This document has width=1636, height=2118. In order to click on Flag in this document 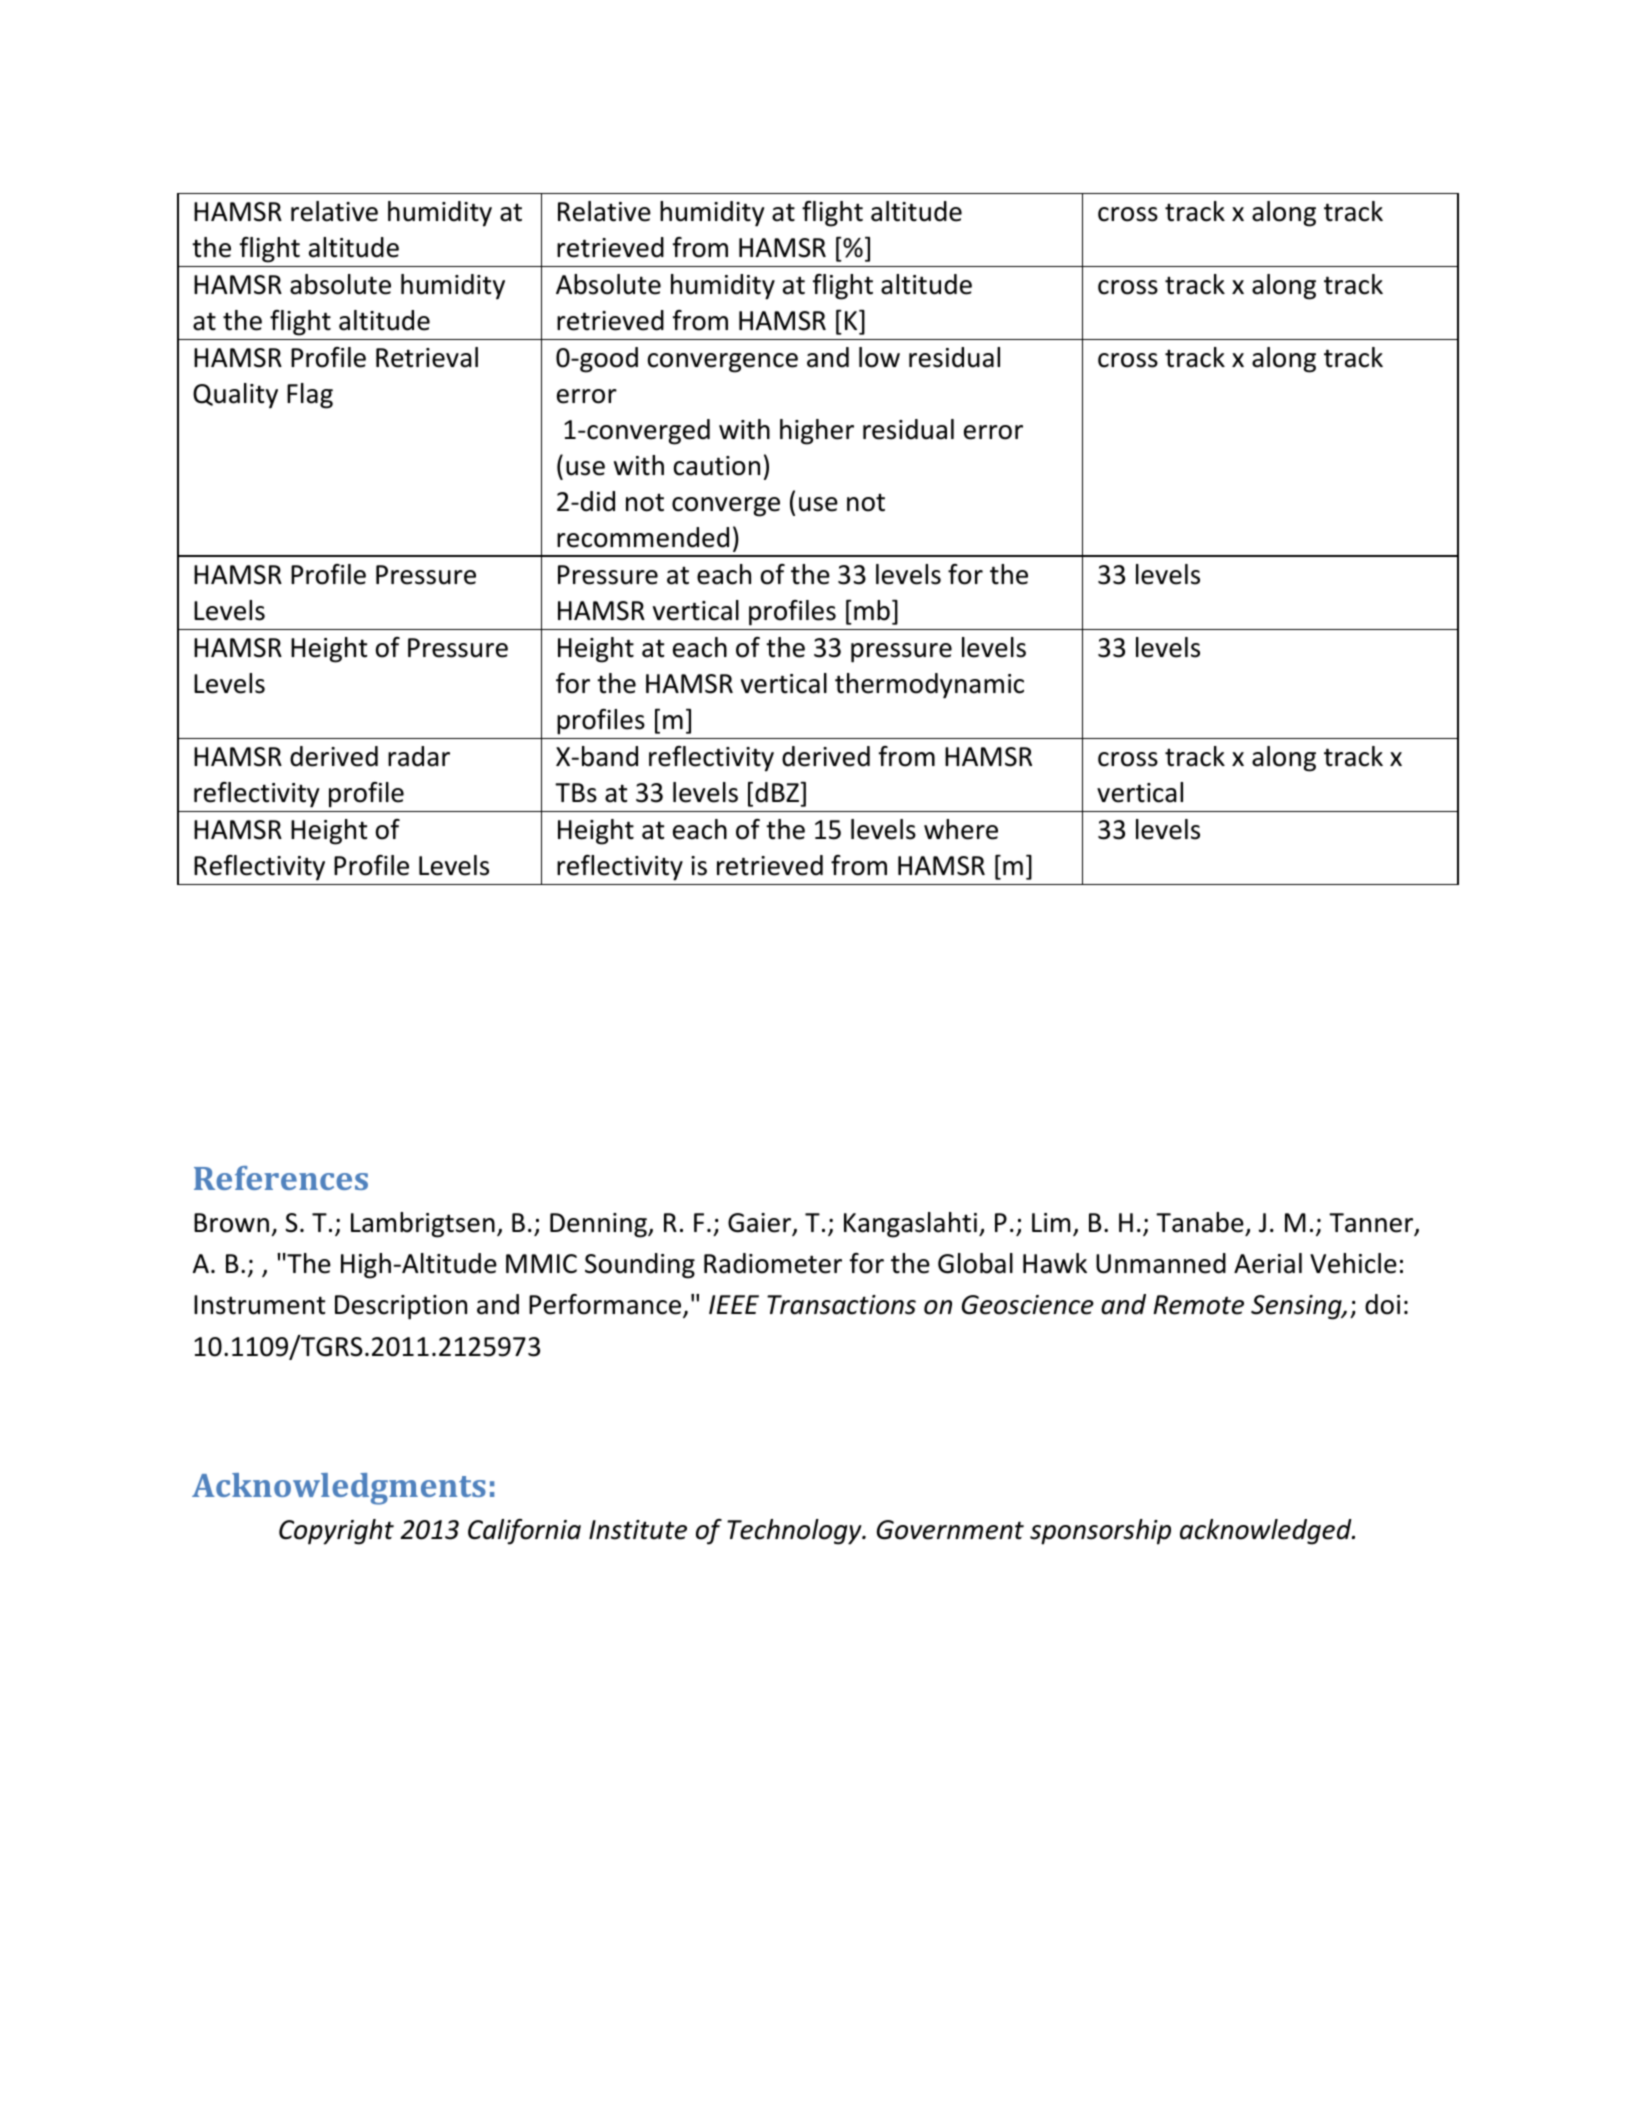, I will do `click(310, 396)`.
